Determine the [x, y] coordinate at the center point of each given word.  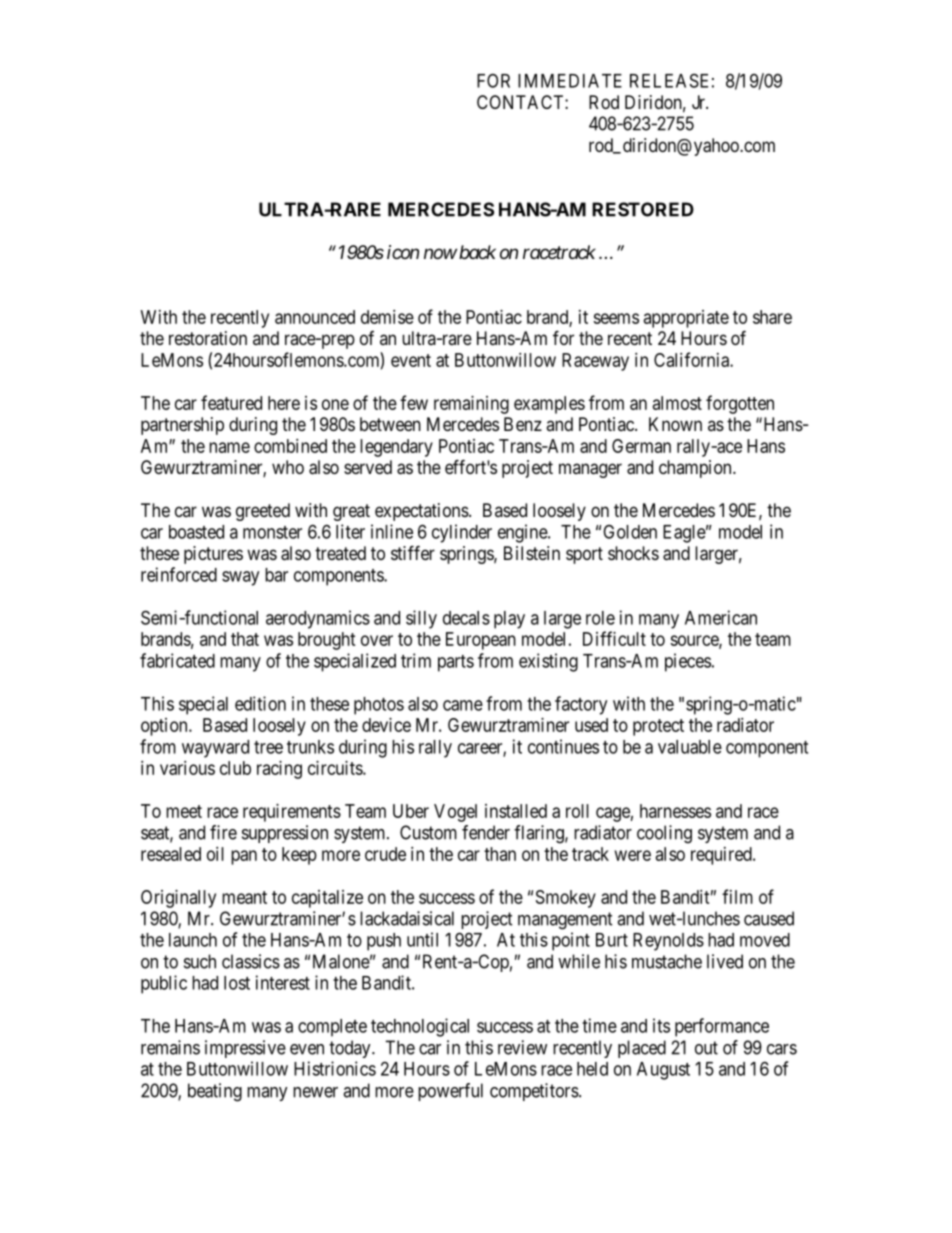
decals [466, 618]
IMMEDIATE [570, 81]
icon [403, 252]
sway [240, 578]
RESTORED [643, 209]
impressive [245, 1049]
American [721, 617]
